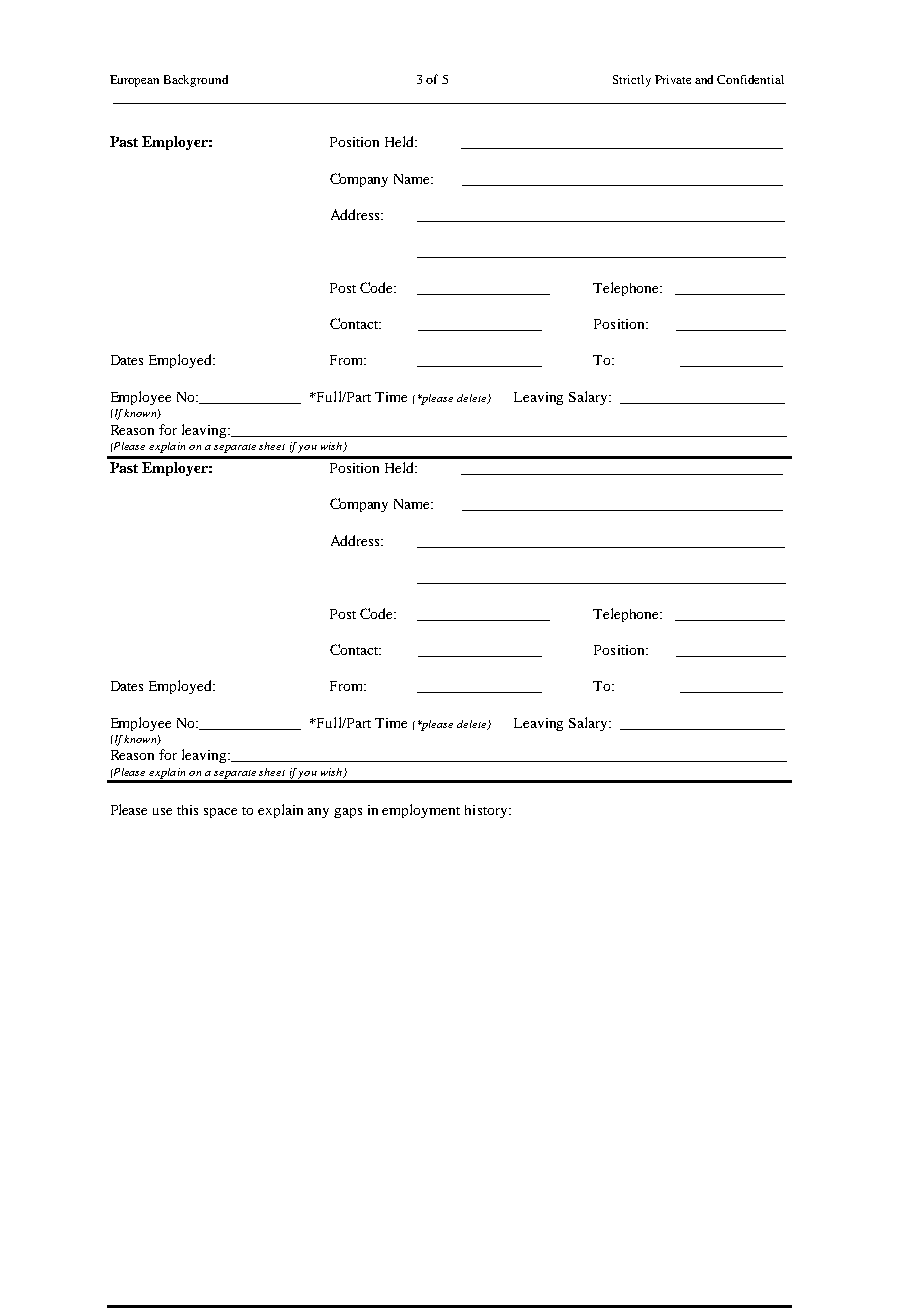 This image has height=1308, width=924. I want to click on history, so click(487, 811).
